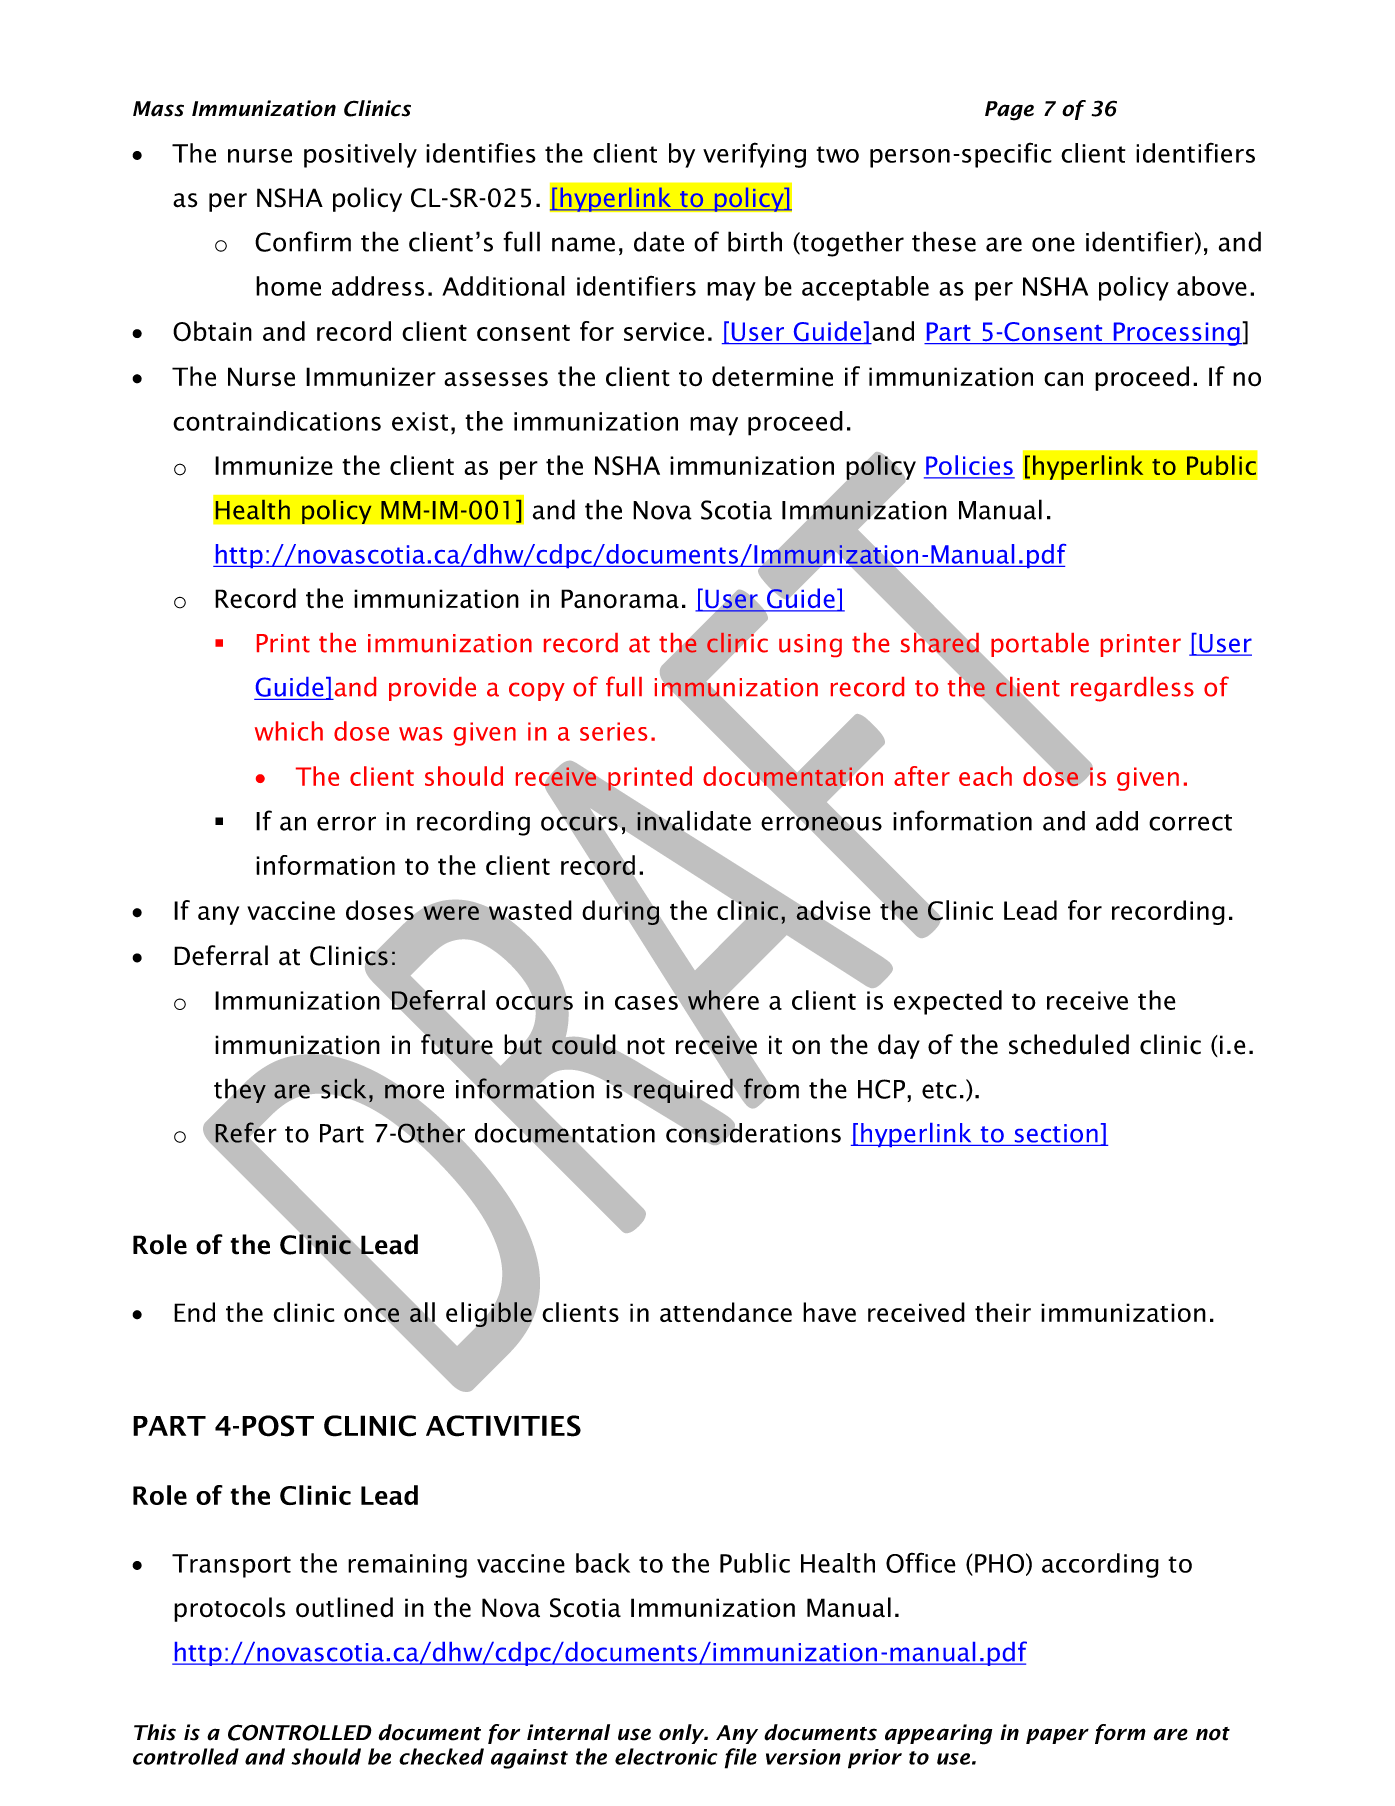  What do you see at coordinates (1069, 1044) in the screenshot?
I see `scheduled` at bounding box center [1069, 1044].
